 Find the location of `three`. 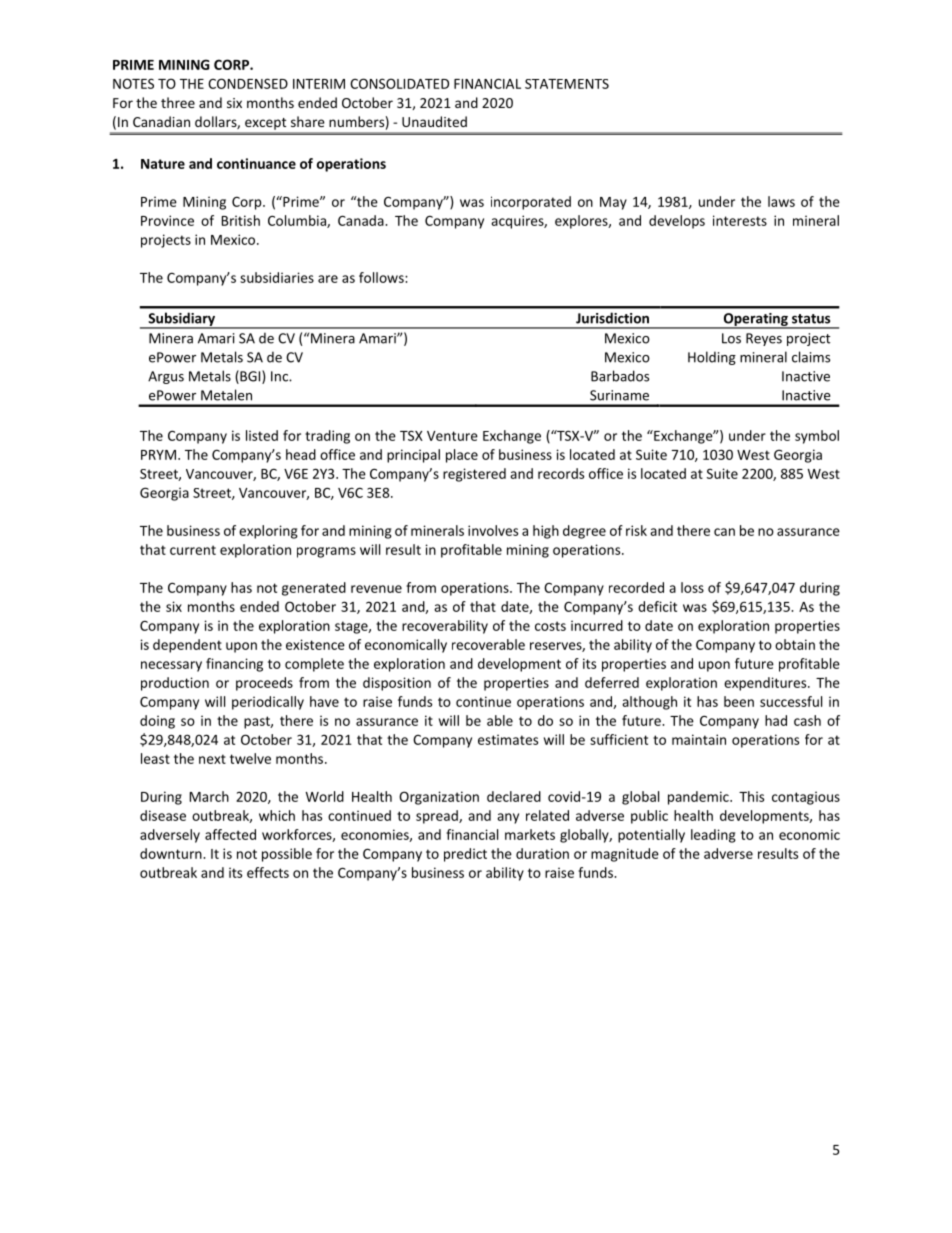

three is located at coordinates (178, 102).
